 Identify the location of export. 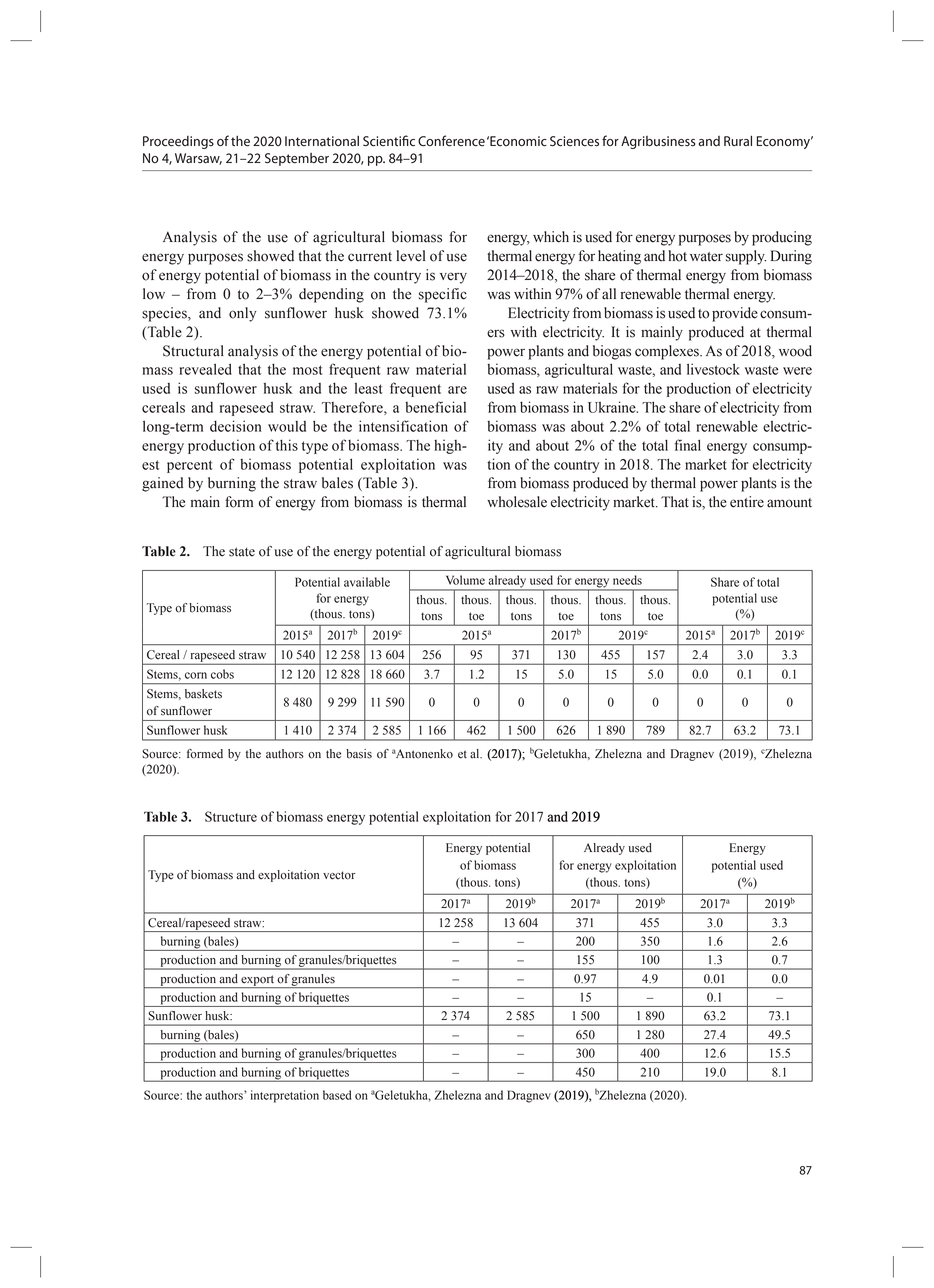
(258, 981).
